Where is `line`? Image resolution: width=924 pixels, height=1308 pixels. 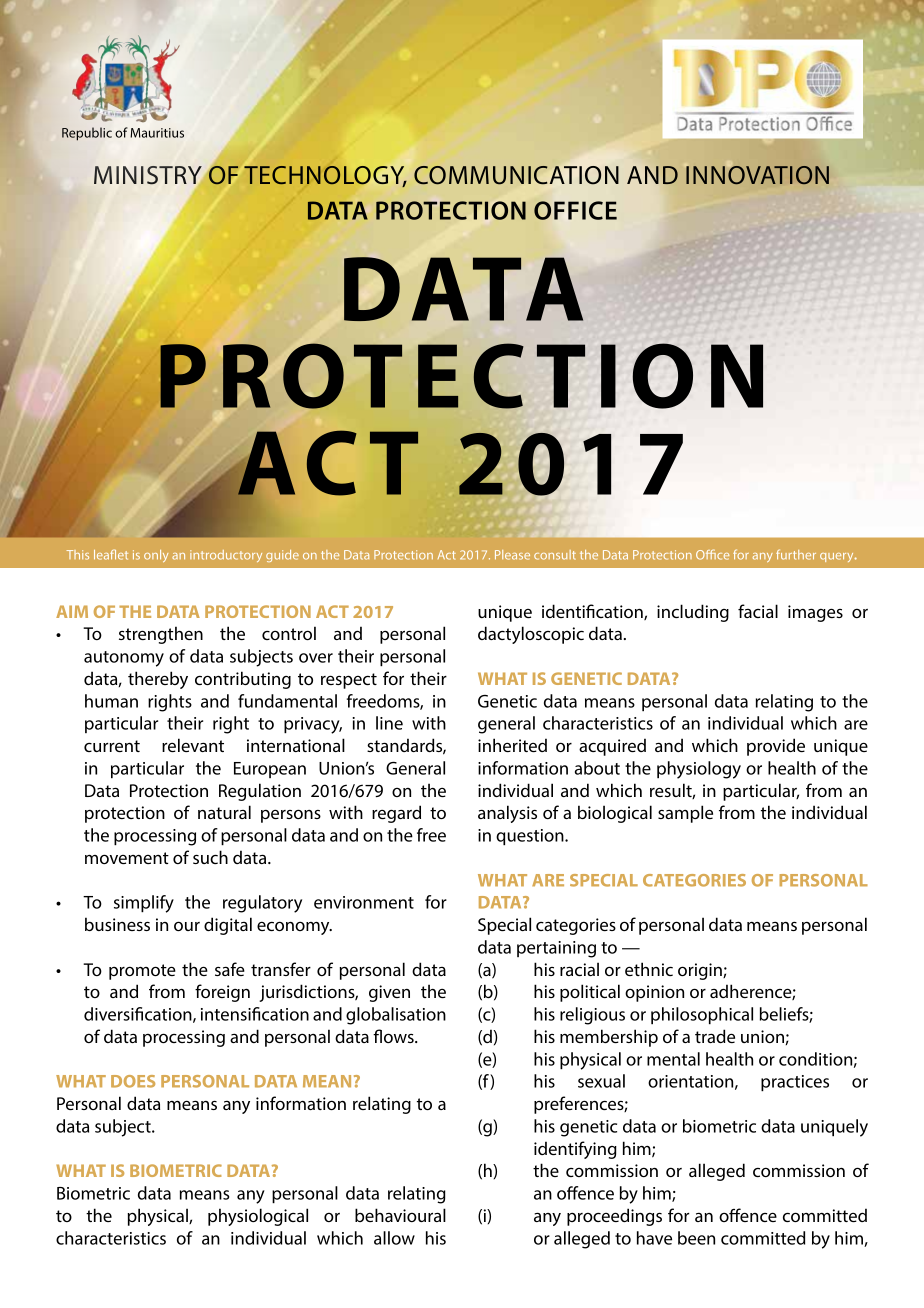 line is located at coordinates (389, 723).
